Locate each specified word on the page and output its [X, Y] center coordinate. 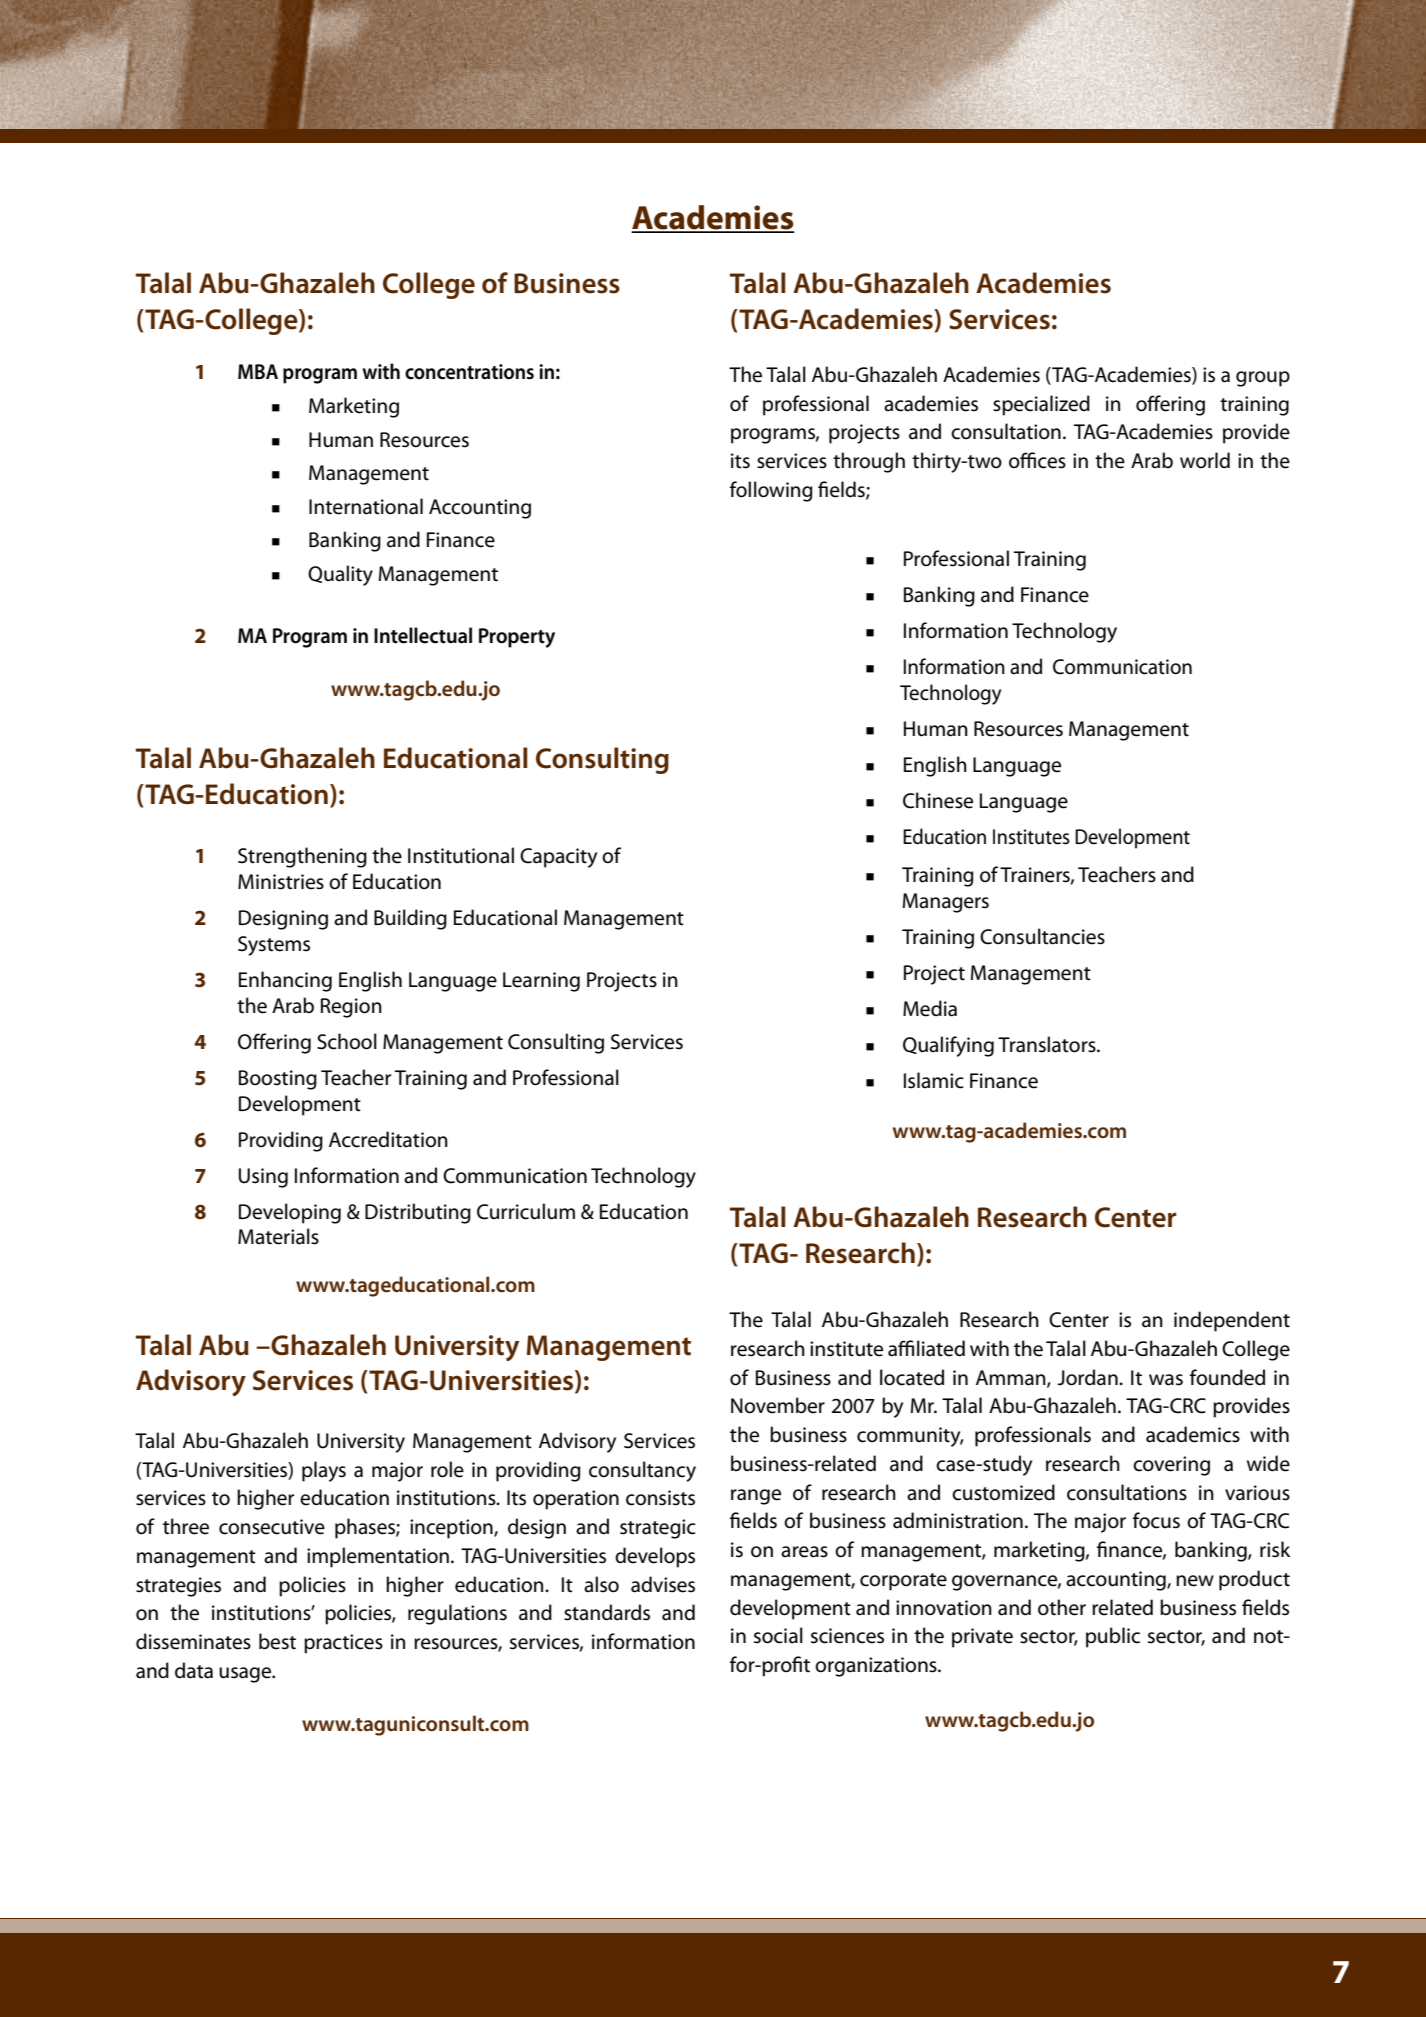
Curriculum [526, 1211]
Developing [290, 1213]
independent [1232, 1321]
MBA [258, 371]
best [277, 1641]
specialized [1041, 405]
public [1113, 1637]
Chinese [938, 800]
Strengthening [302, 857]
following [771, 491]
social [778, 1635]
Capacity [558, 858]
